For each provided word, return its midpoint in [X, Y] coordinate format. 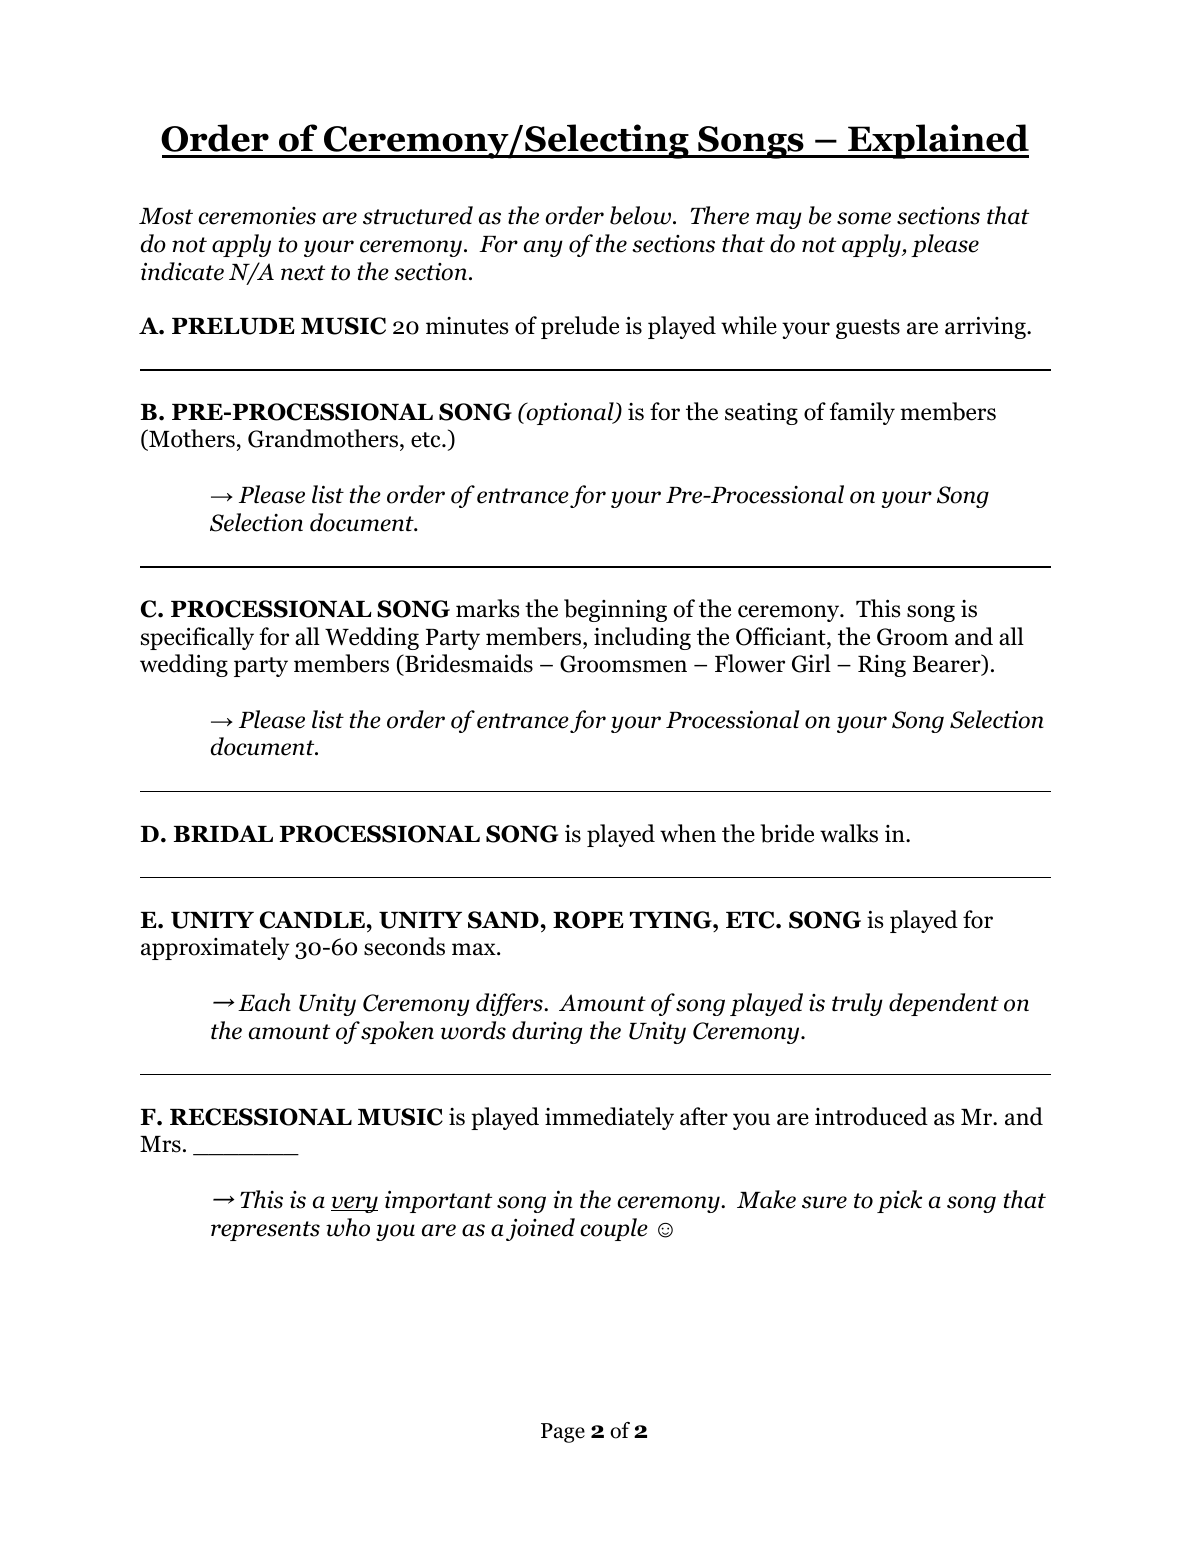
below [640, 215]
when [688, 833]
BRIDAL [223, 833]
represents [265, 1231]
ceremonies [257, 216]
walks [849, 833]
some [864, 218]
